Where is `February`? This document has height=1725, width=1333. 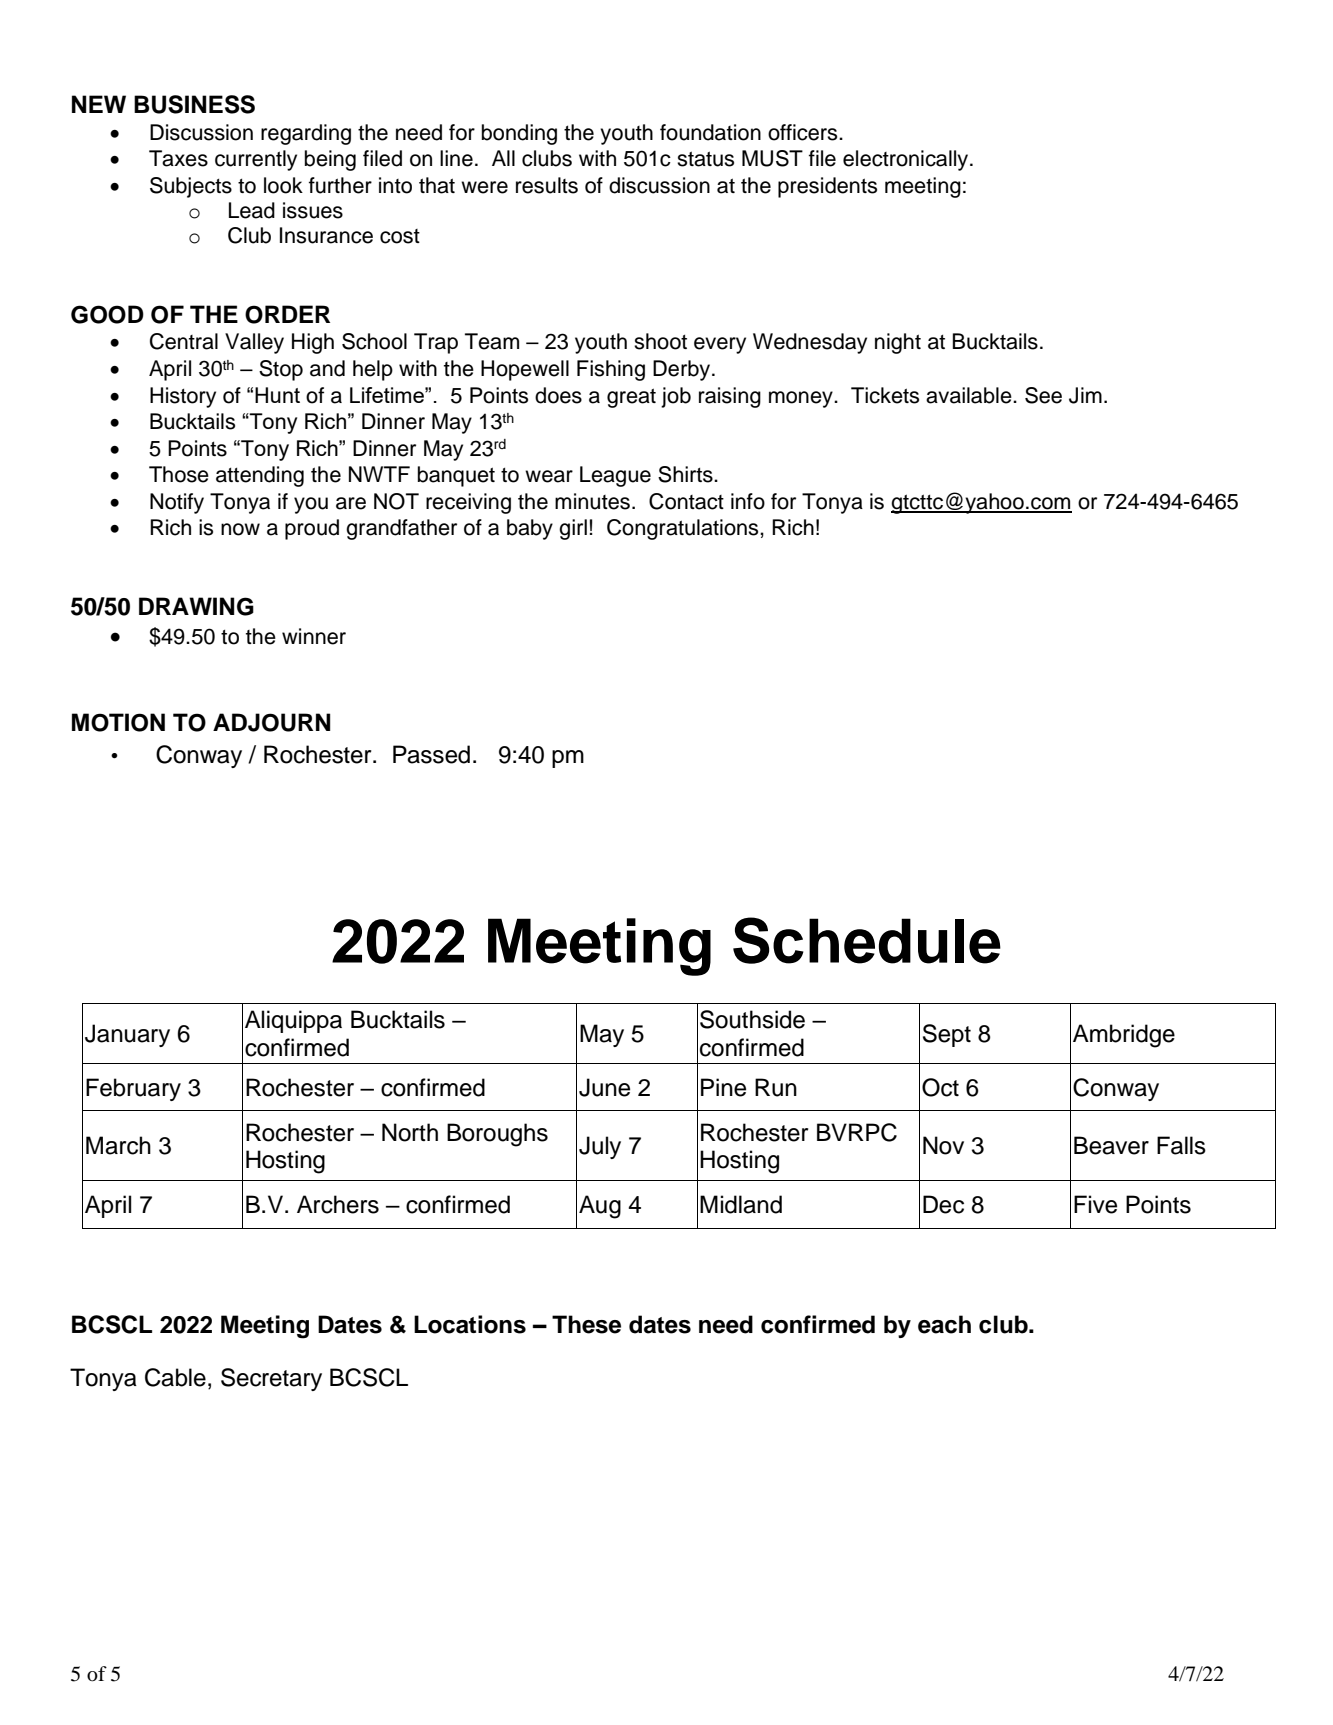
February is located at coordinates (133, 1089).
